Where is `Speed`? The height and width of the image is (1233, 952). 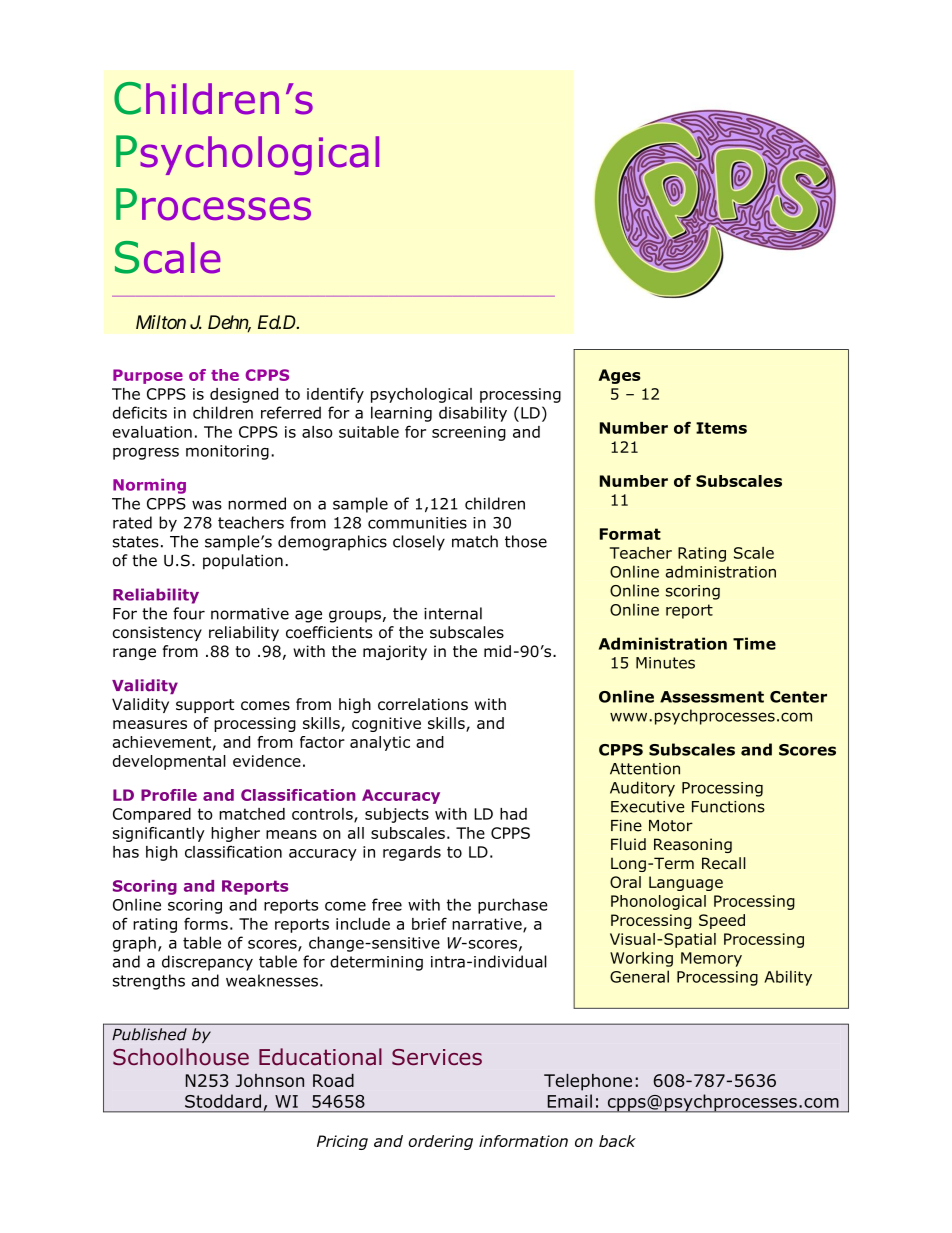
Speed is located at coordinates (722, 921).
